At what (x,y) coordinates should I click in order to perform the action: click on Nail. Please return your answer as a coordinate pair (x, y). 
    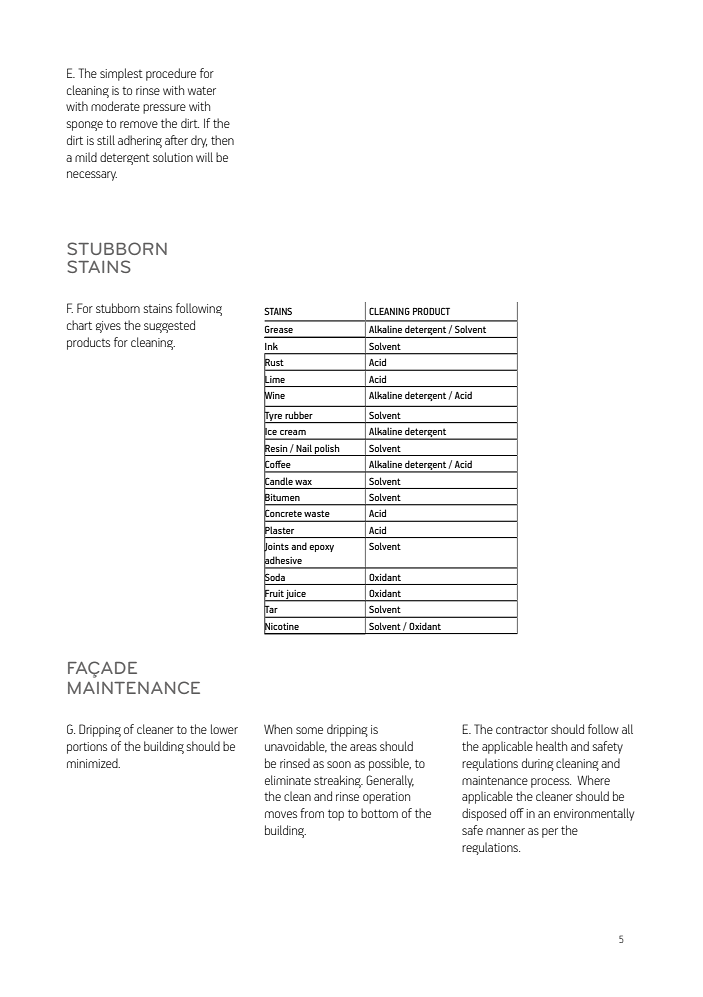
    Looking at the image, I should click on (304, 448).
